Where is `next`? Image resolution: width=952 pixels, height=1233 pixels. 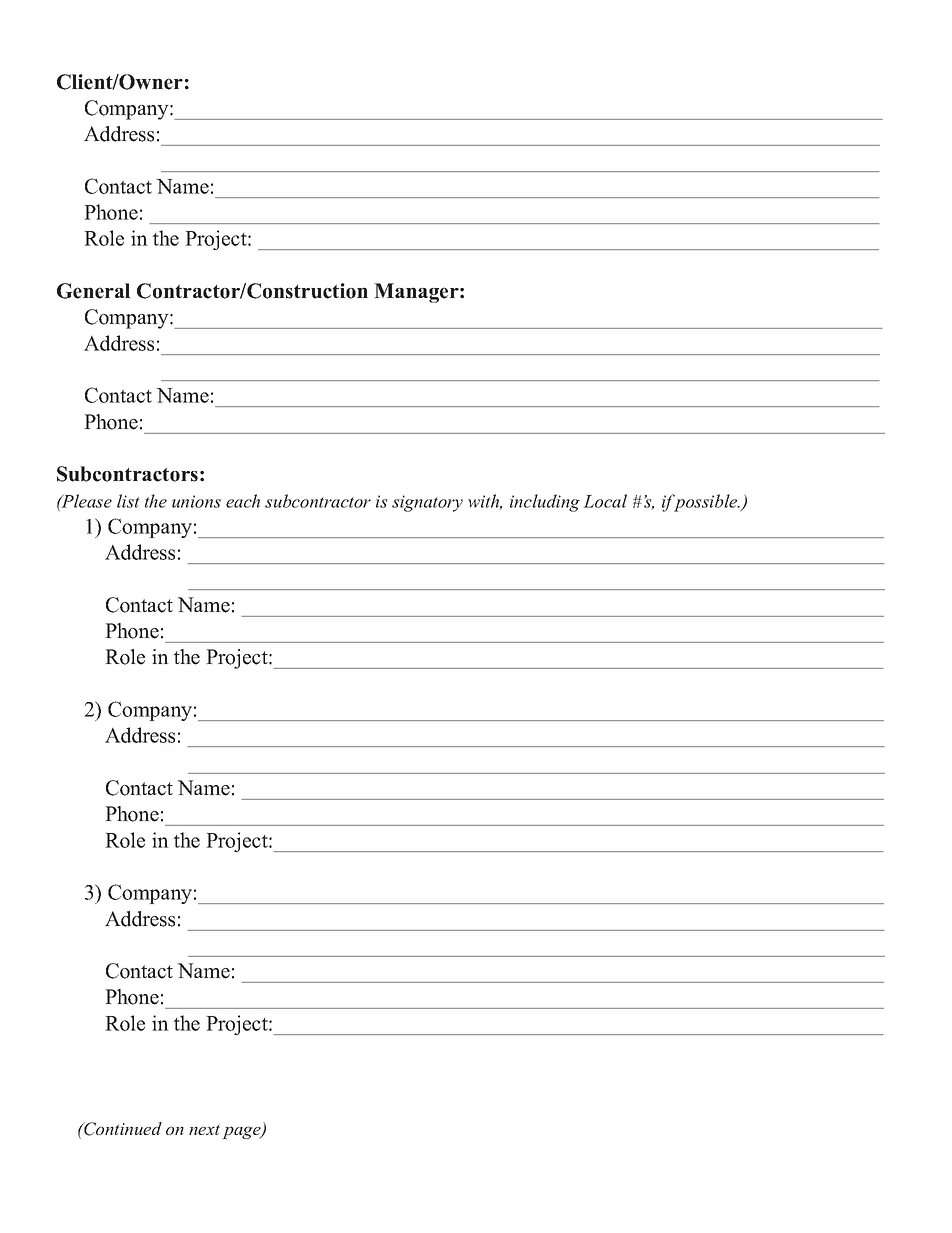
next is located at coordinates (204, 1130).
